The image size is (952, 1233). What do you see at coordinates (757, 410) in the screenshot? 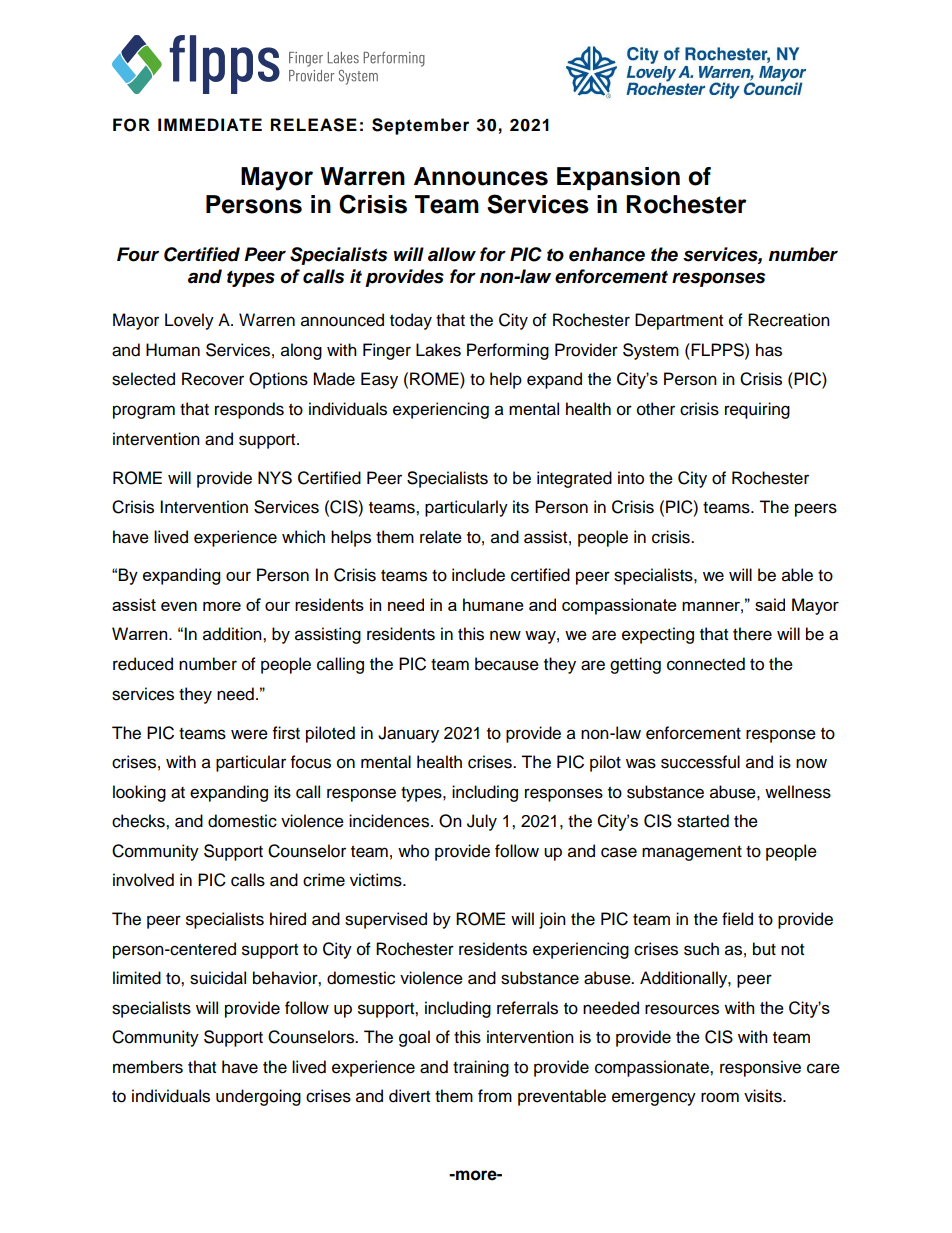
I see `requiring` at bounding box center [757, 410].
